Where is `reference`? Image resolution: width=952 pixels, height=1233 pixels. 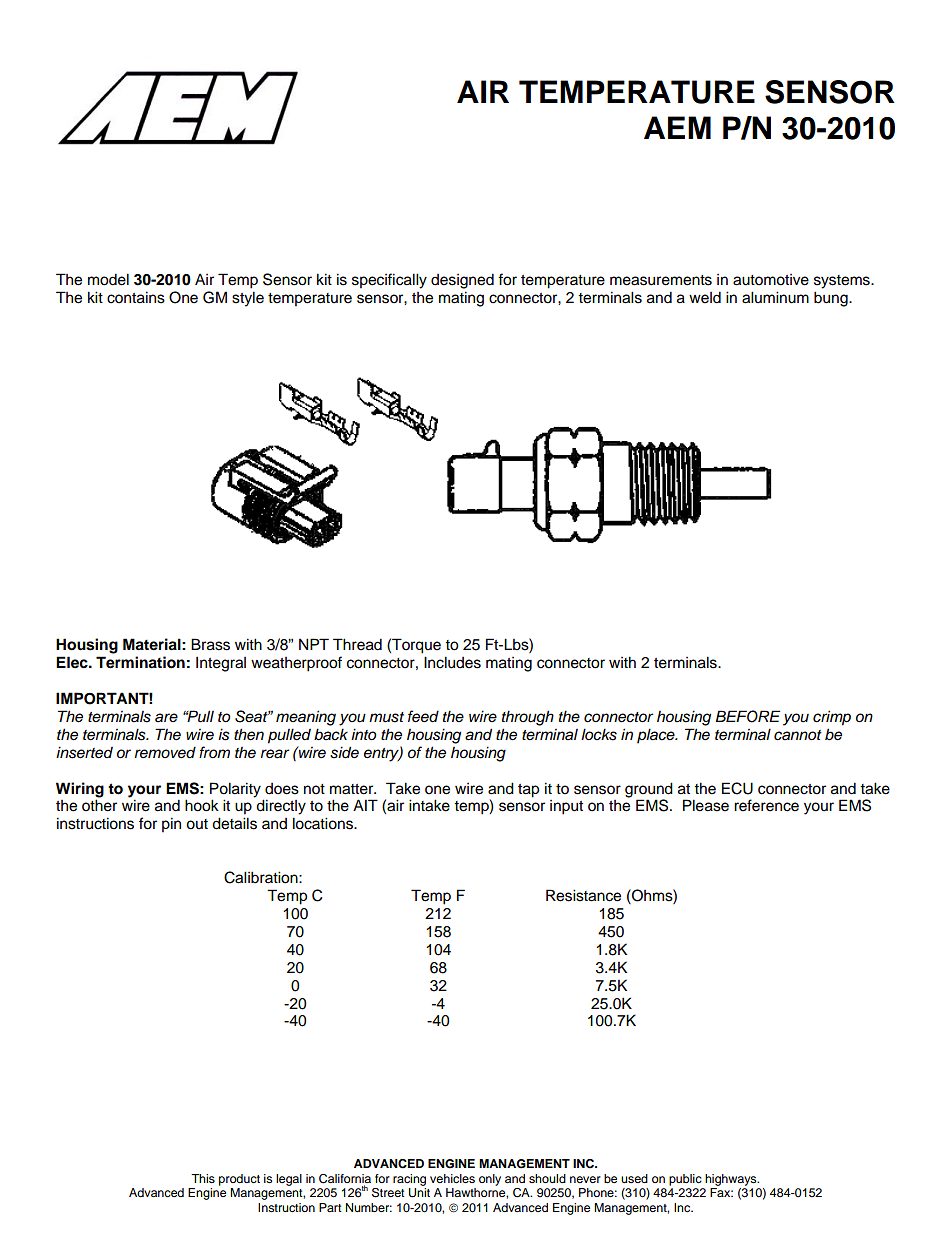 reference is located at coordinates (766, 805).
